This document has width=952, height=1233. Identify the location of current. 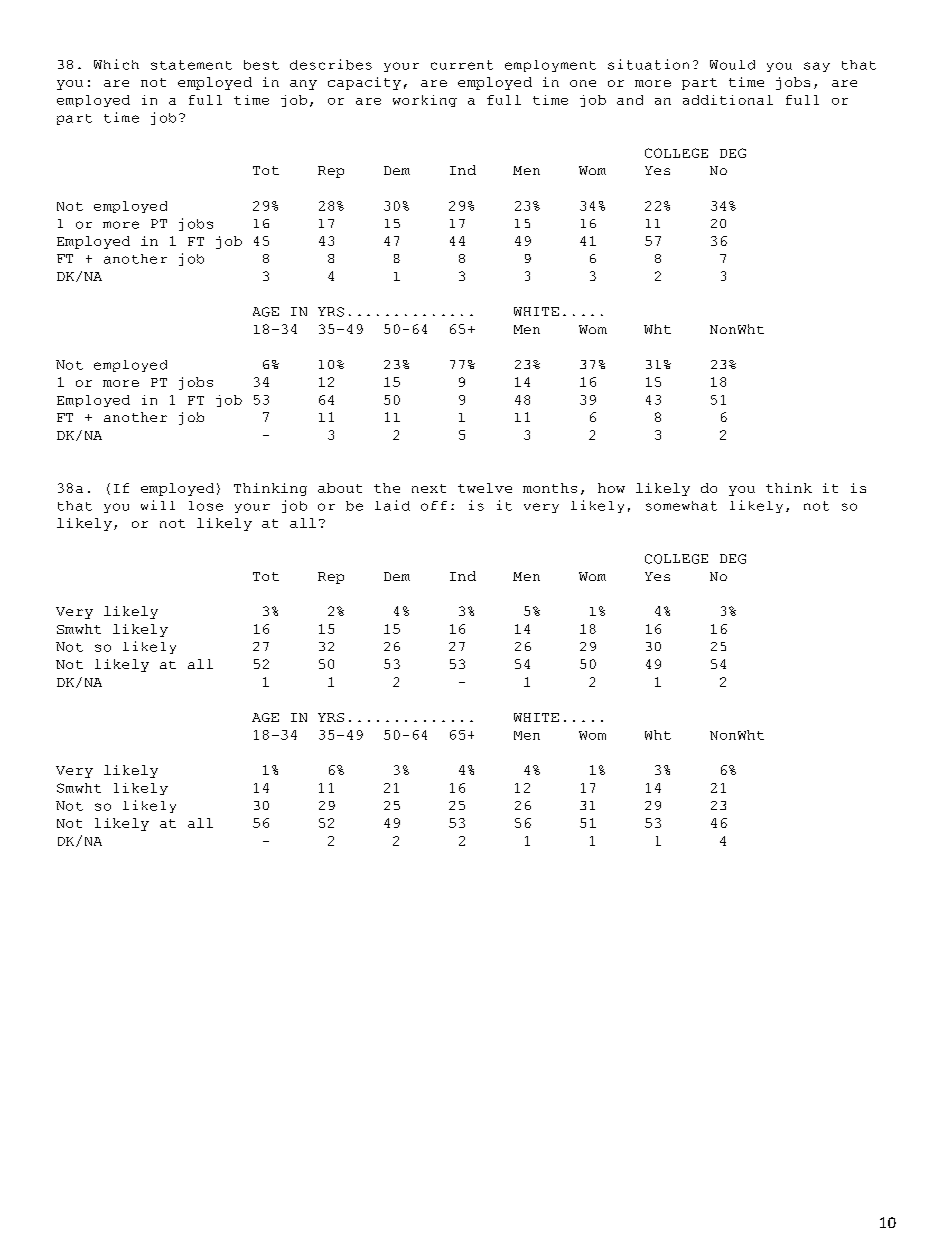
(462, 65).
